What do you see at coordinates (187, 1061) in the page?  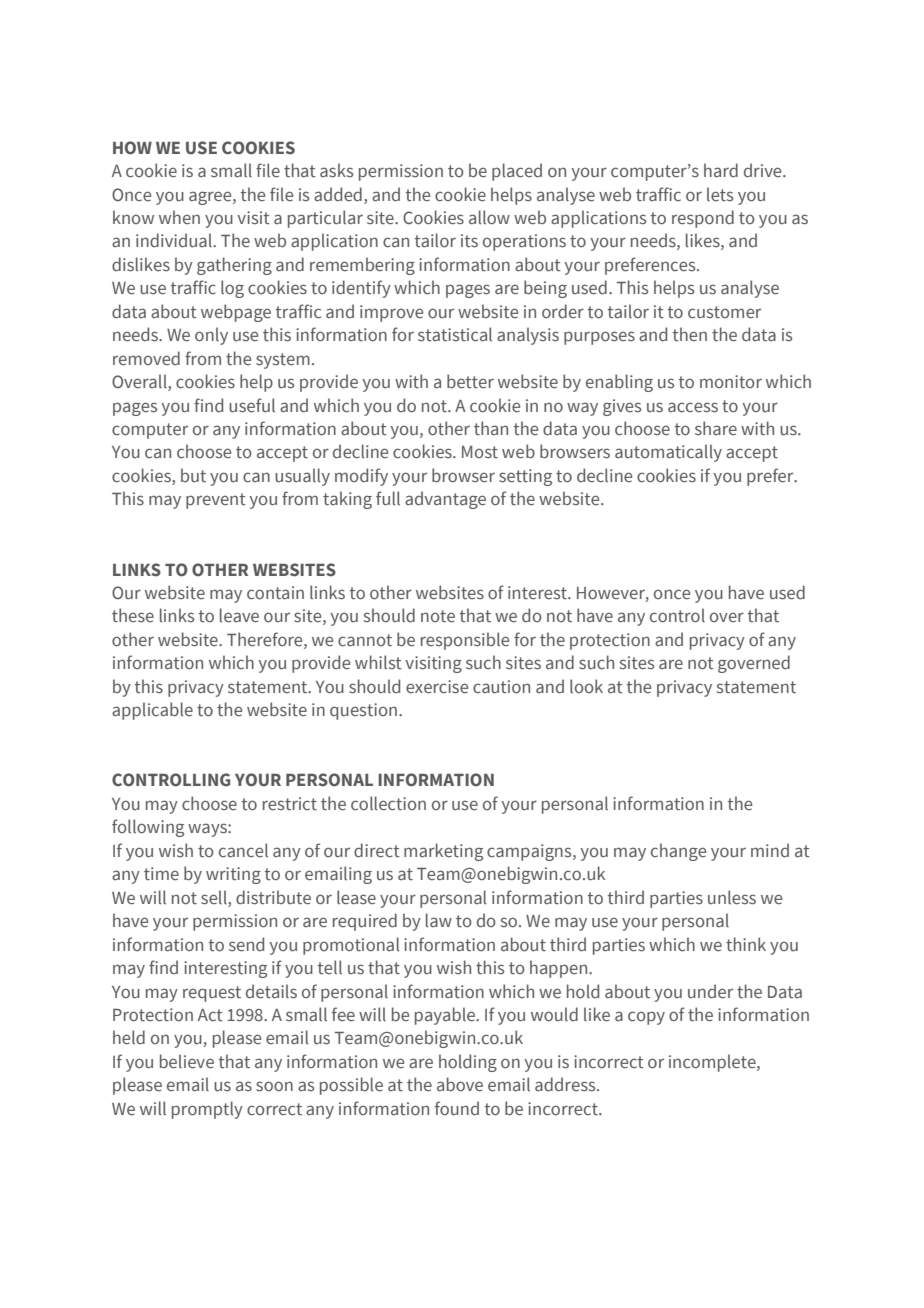 I see `believe` at bounding box center [187, 1061].
